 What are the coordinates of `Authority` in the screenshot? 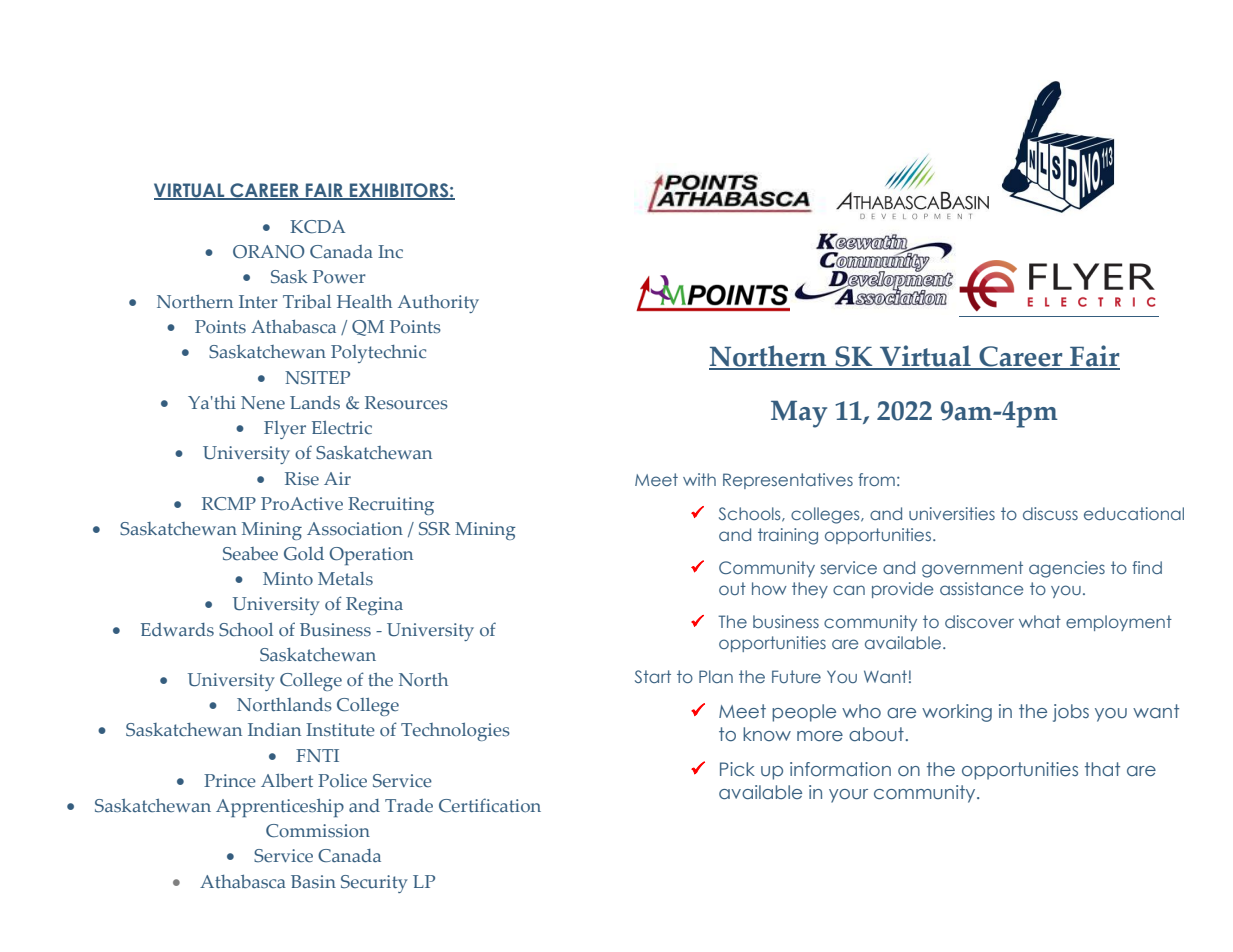 It's located at (438, 304).
